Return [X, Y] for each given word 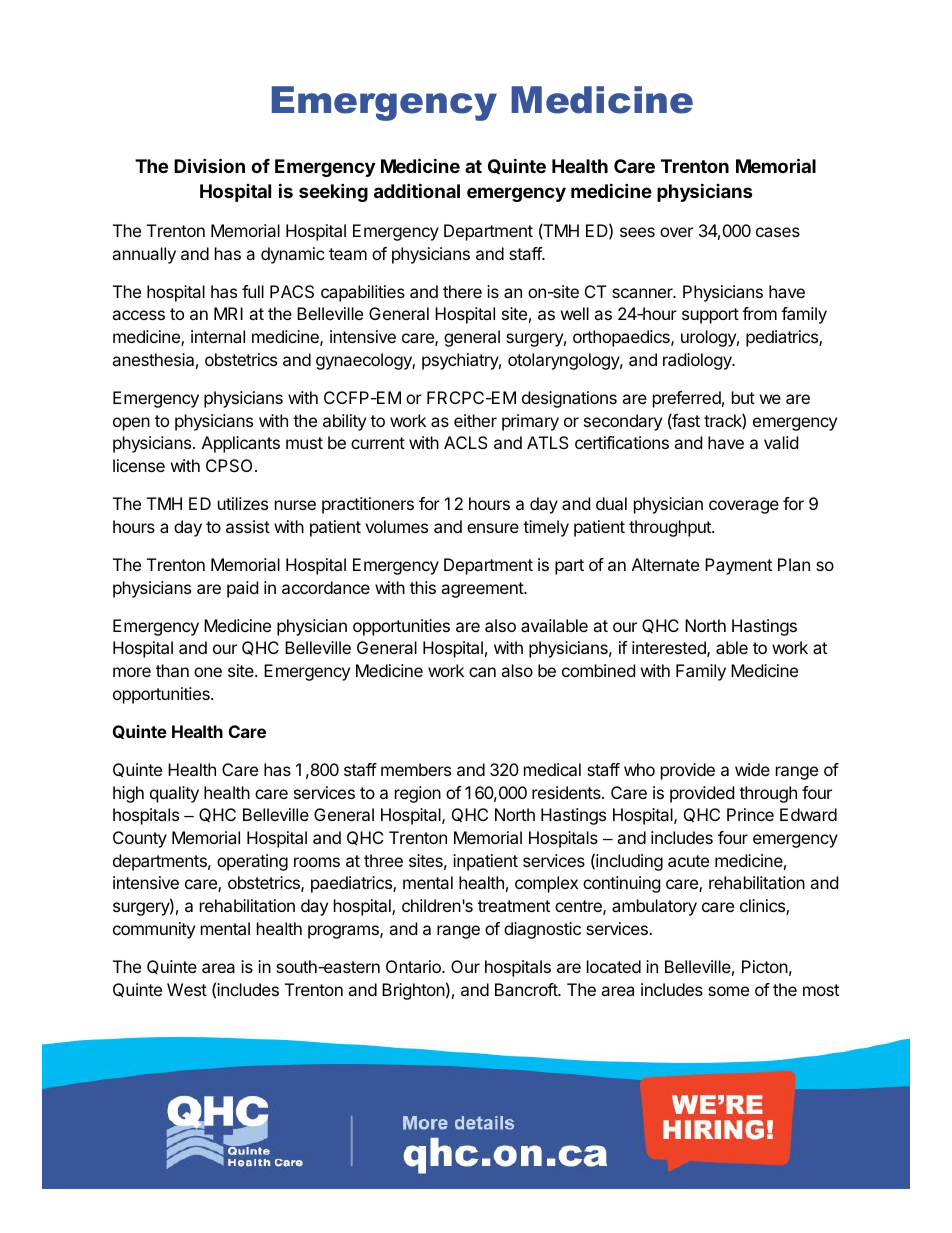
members [416, 769]
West [187, 989]
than [172, 670]
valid [781, 442]
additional [417, 190]
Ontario [414, 966]
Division [209, 165]
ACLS [466, 442]
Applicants [241, 444]
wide [752, 769]
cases [778, 232]
